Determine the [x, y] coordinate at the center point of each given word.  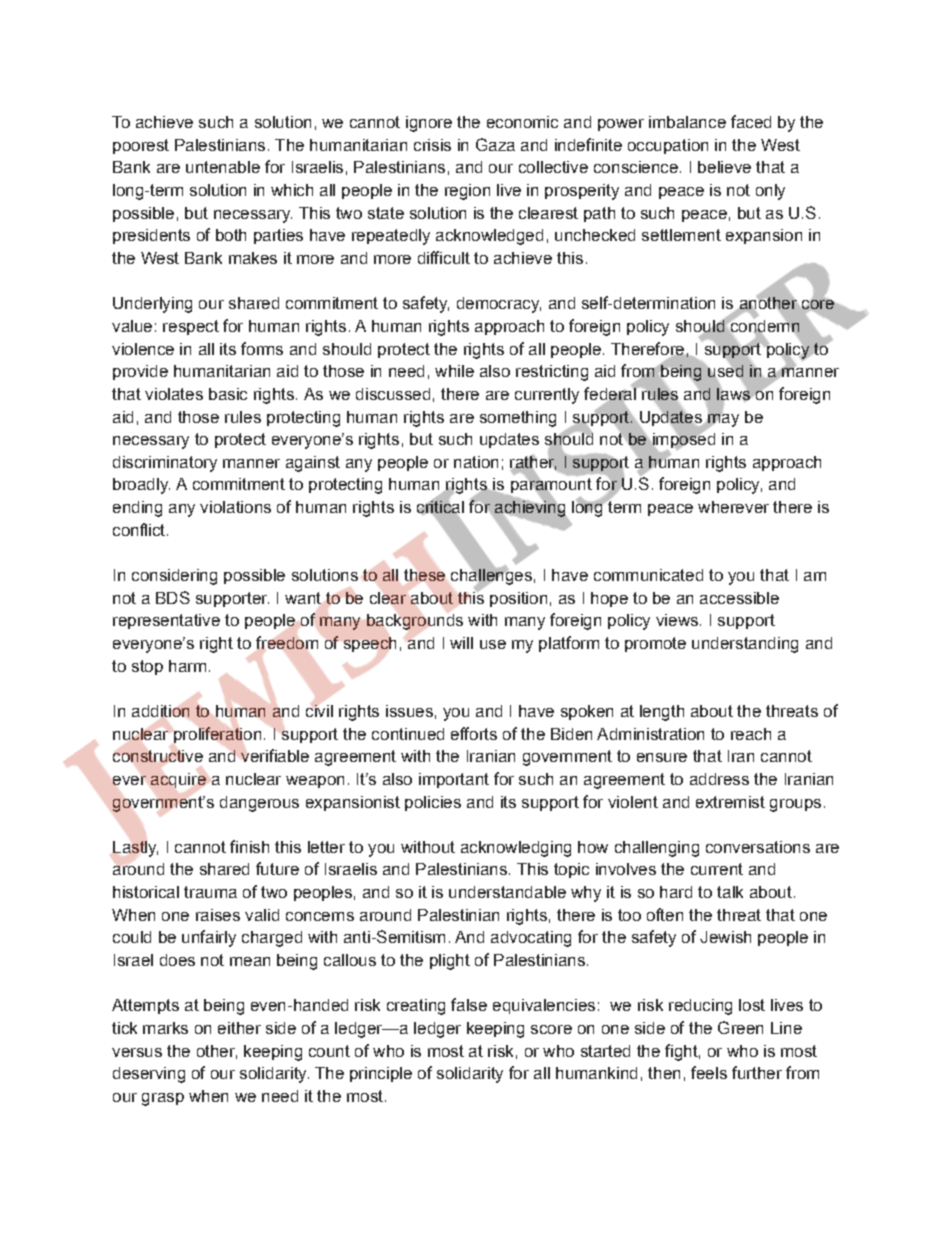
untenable [223, 167]
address [719, 779]
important [454, 780]
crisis [432, 145]
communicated [648, 575]
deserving [149, 1075]
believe [724, 167]
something [518, 419]
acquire [178, 780]
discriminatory [165, 464]
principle [381, 1074]
